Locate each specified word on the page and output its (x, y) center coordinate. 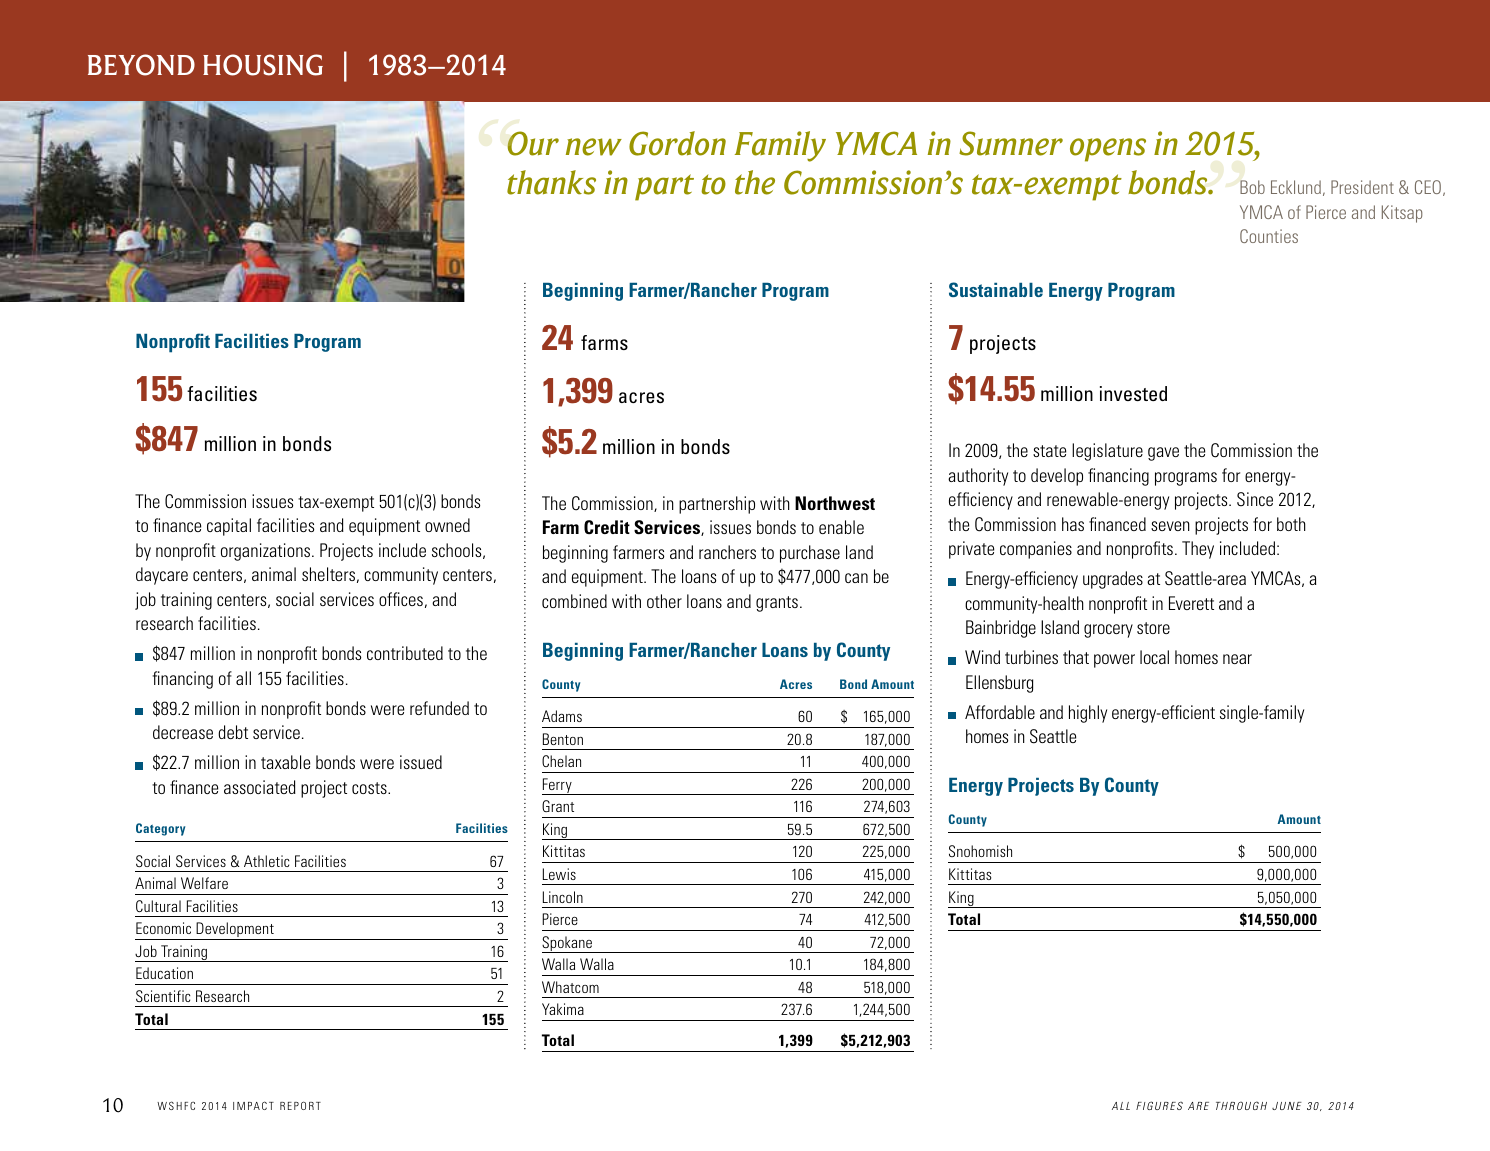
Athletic (267, 861)
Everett (1191, 603)
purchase (810, 554)
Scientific (163, 996)
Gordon (677, 143)
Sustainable (996, 289)
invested (1133, 393)
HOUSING (263, 65)
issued (421, 762)
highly (1088, 714)
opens (1108, 150)
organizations (267, 552)
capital (229, 527)
